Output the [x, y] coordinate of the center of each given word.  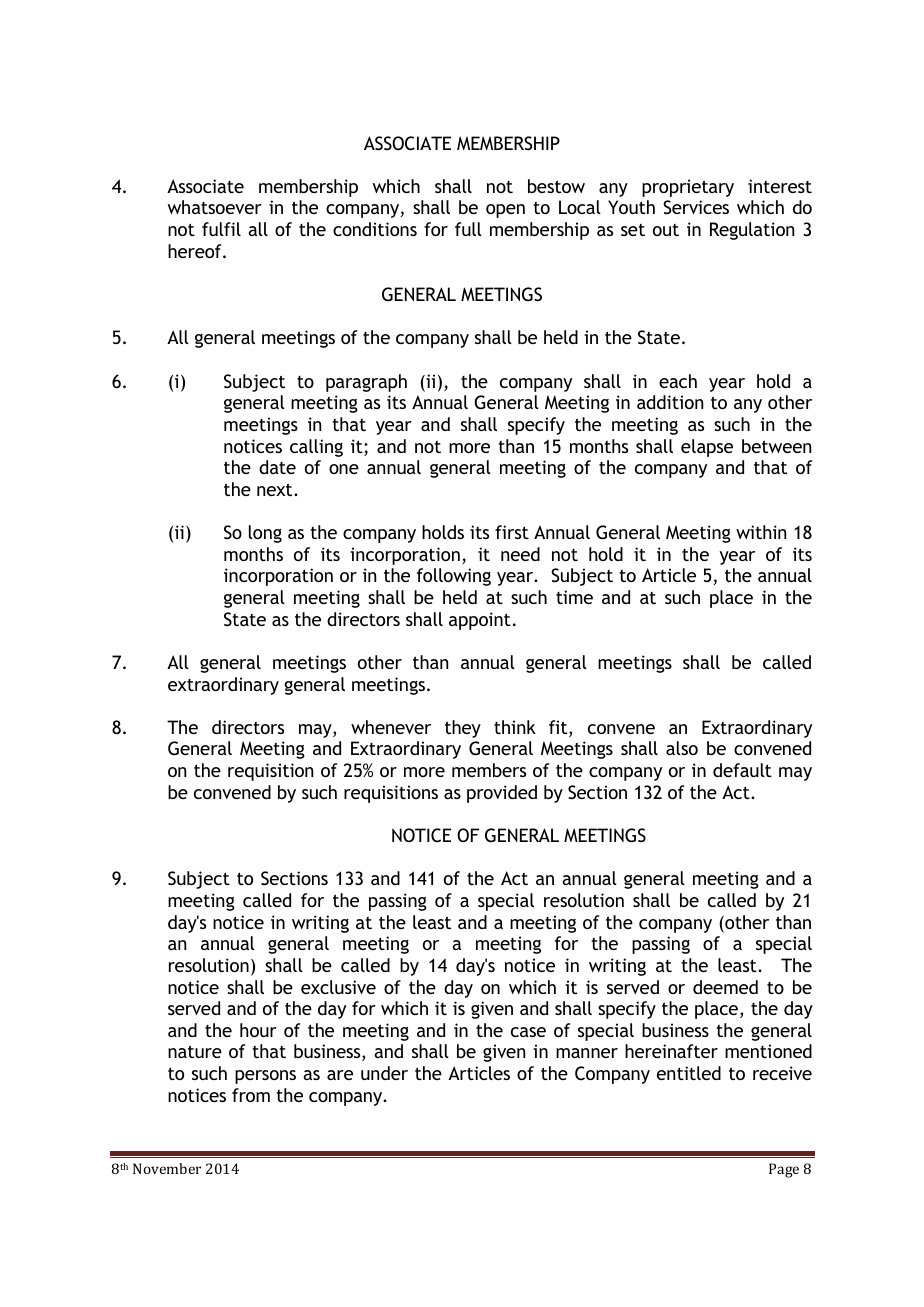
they [463, 729]
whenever [391, 727]
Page [784, 1170]
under [384, 1073]
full [468, 229]
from [251, 1095]
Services [696, 207]
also [682, 748]
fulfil [221, 229]
